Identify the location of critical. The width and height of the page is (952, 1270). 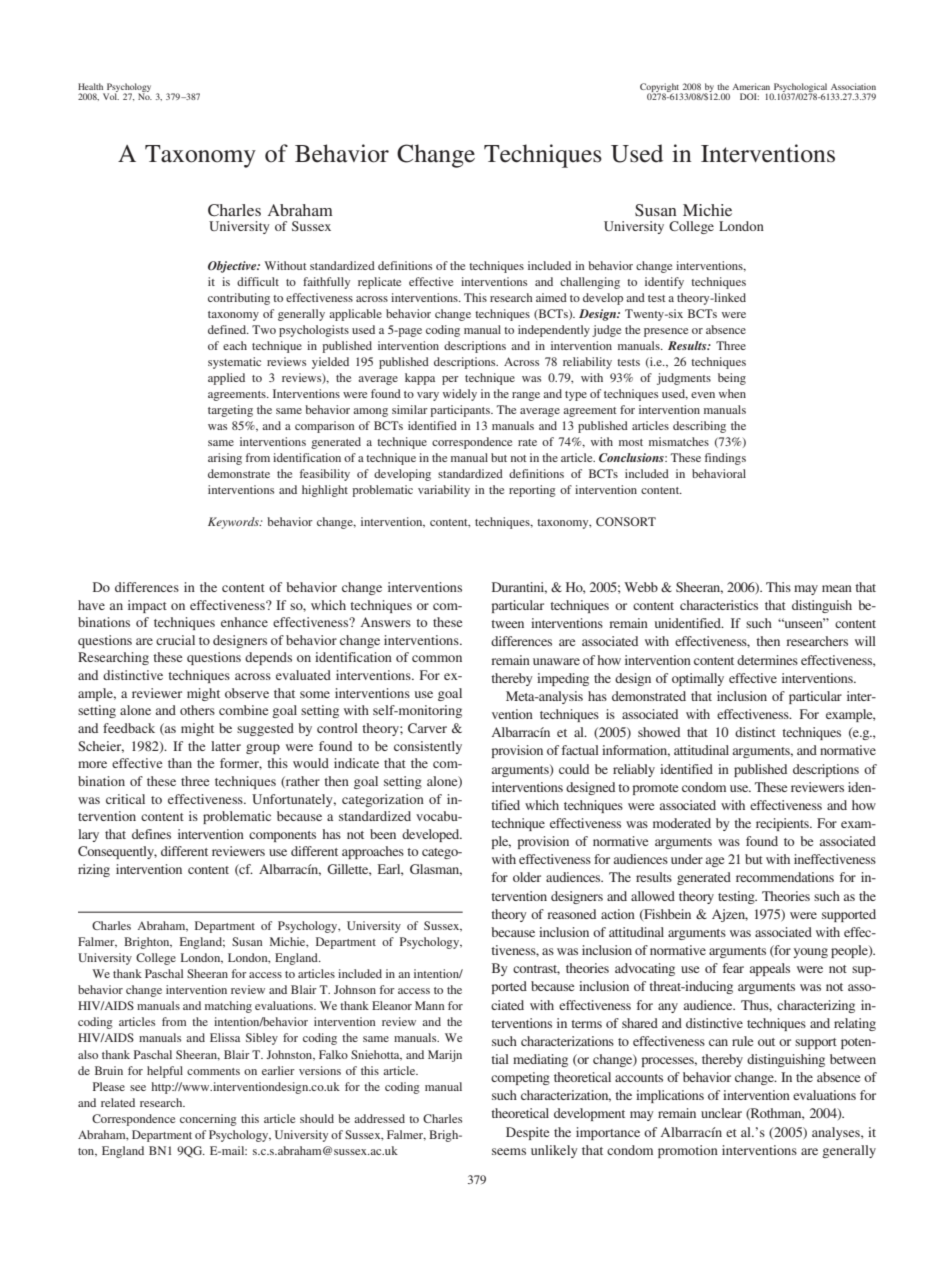
(125, 799).
